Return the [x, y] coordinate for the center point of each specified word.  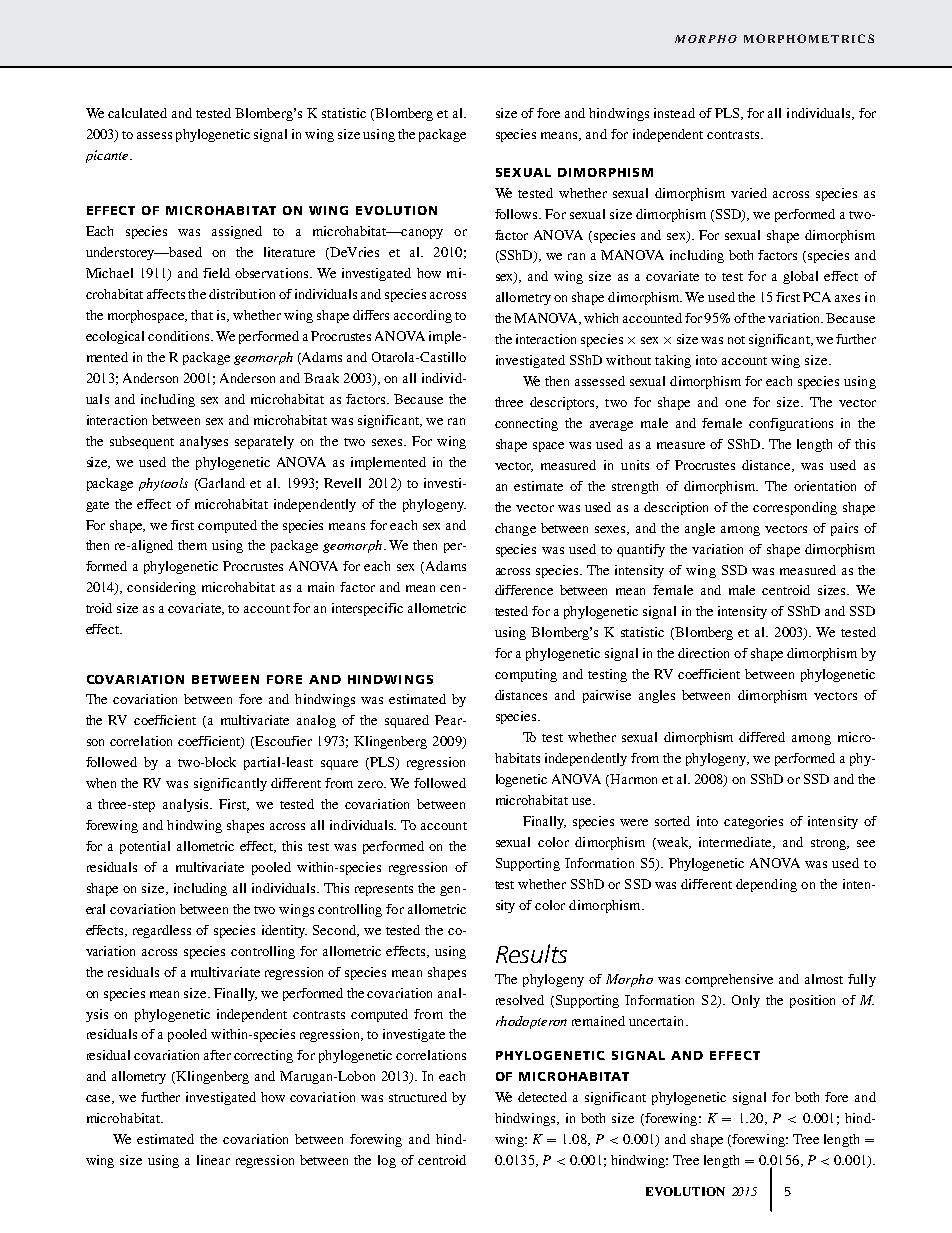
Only [746, 1001]
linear [213, 1160]
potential [145, 847]
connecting [526, 424]
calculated [137, 113]
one [735, 403]
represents [384, 890]
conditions [180, 336]
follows [517, 214]
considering [161, 588]
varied [749, 193]
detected [542, 1097]
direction [703, 653]
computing [526, 675]
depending [766, 885]
